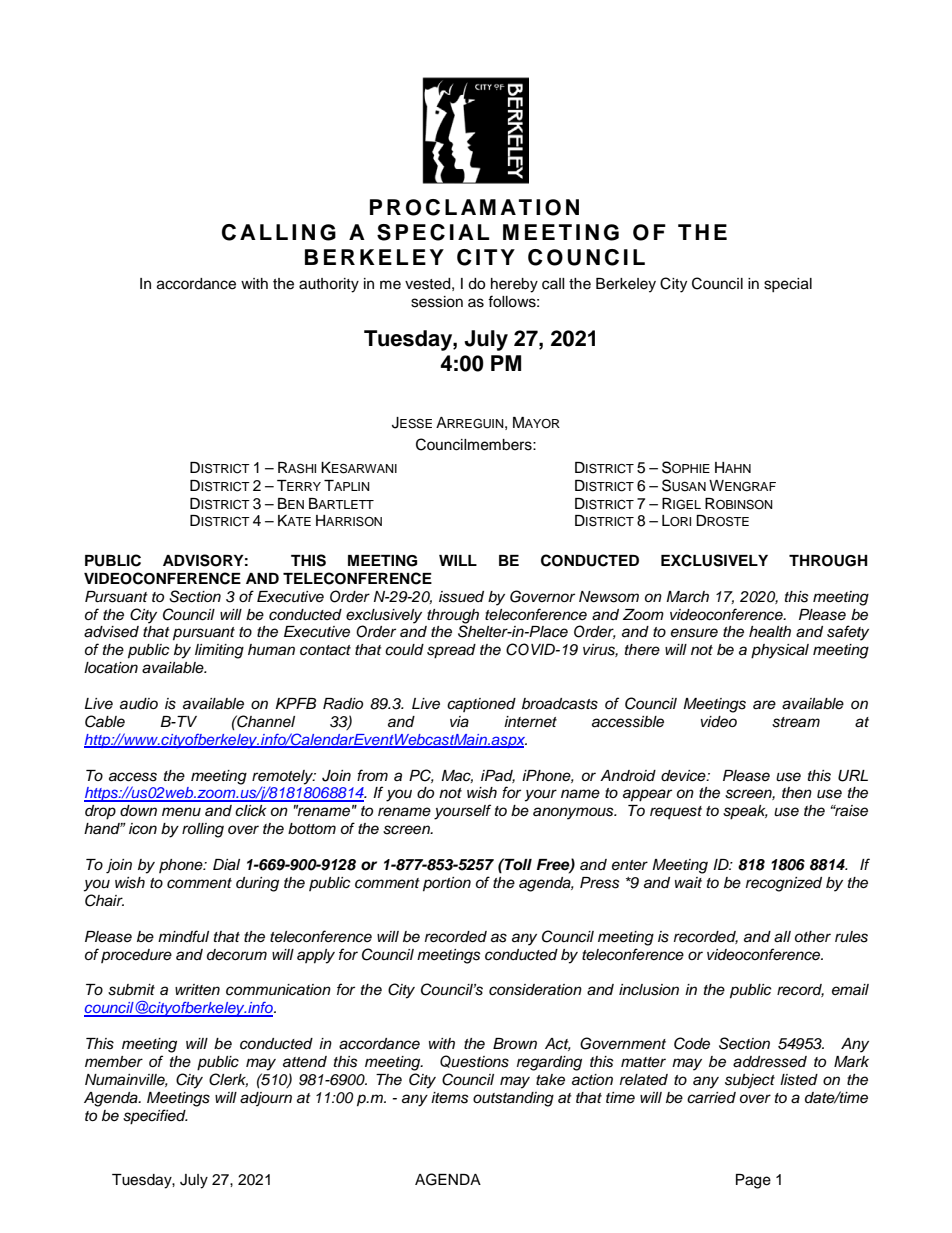 The width and height of the image is (952, 1233). I want to click on stream, so click(796, 722).
